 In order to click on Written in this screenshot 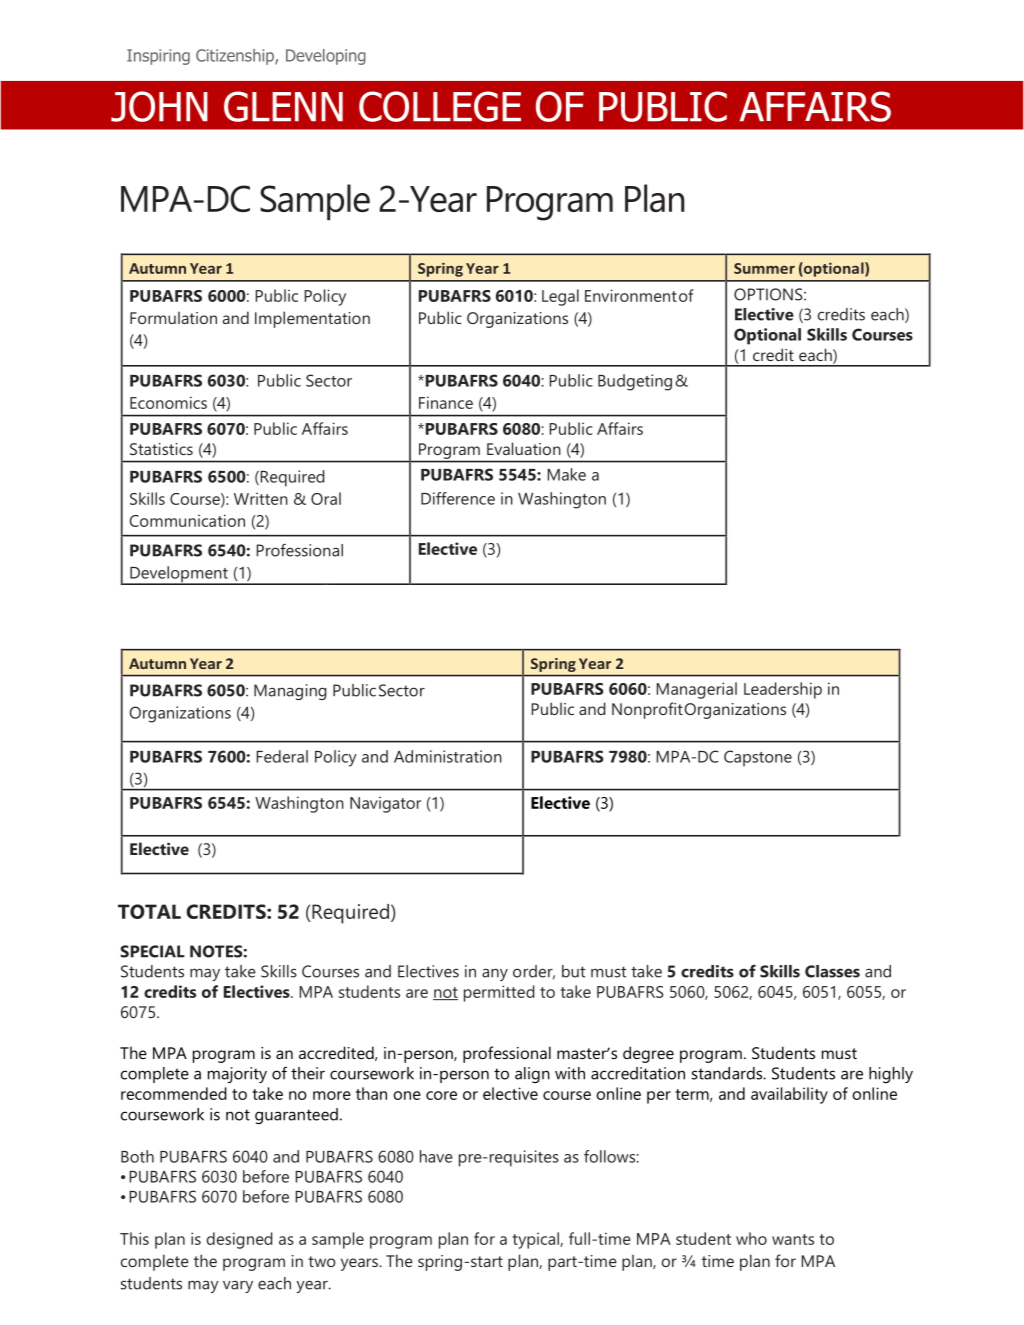, I will do `click(261, 499)`.
